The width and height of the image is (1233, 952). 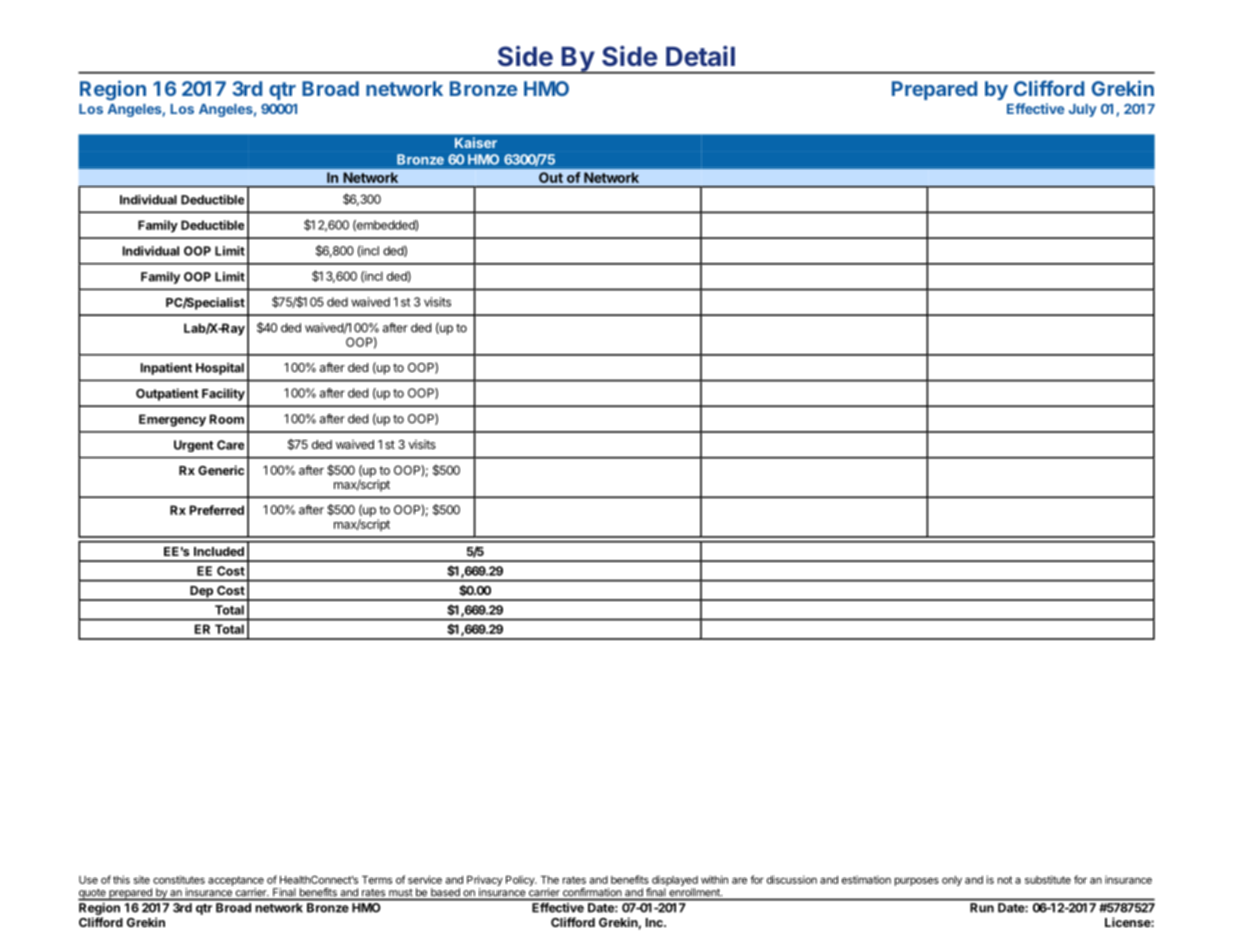 What do you see at coordinates (221, 470) in the image?
I see `Generic` at bounding box center [221, 470].
